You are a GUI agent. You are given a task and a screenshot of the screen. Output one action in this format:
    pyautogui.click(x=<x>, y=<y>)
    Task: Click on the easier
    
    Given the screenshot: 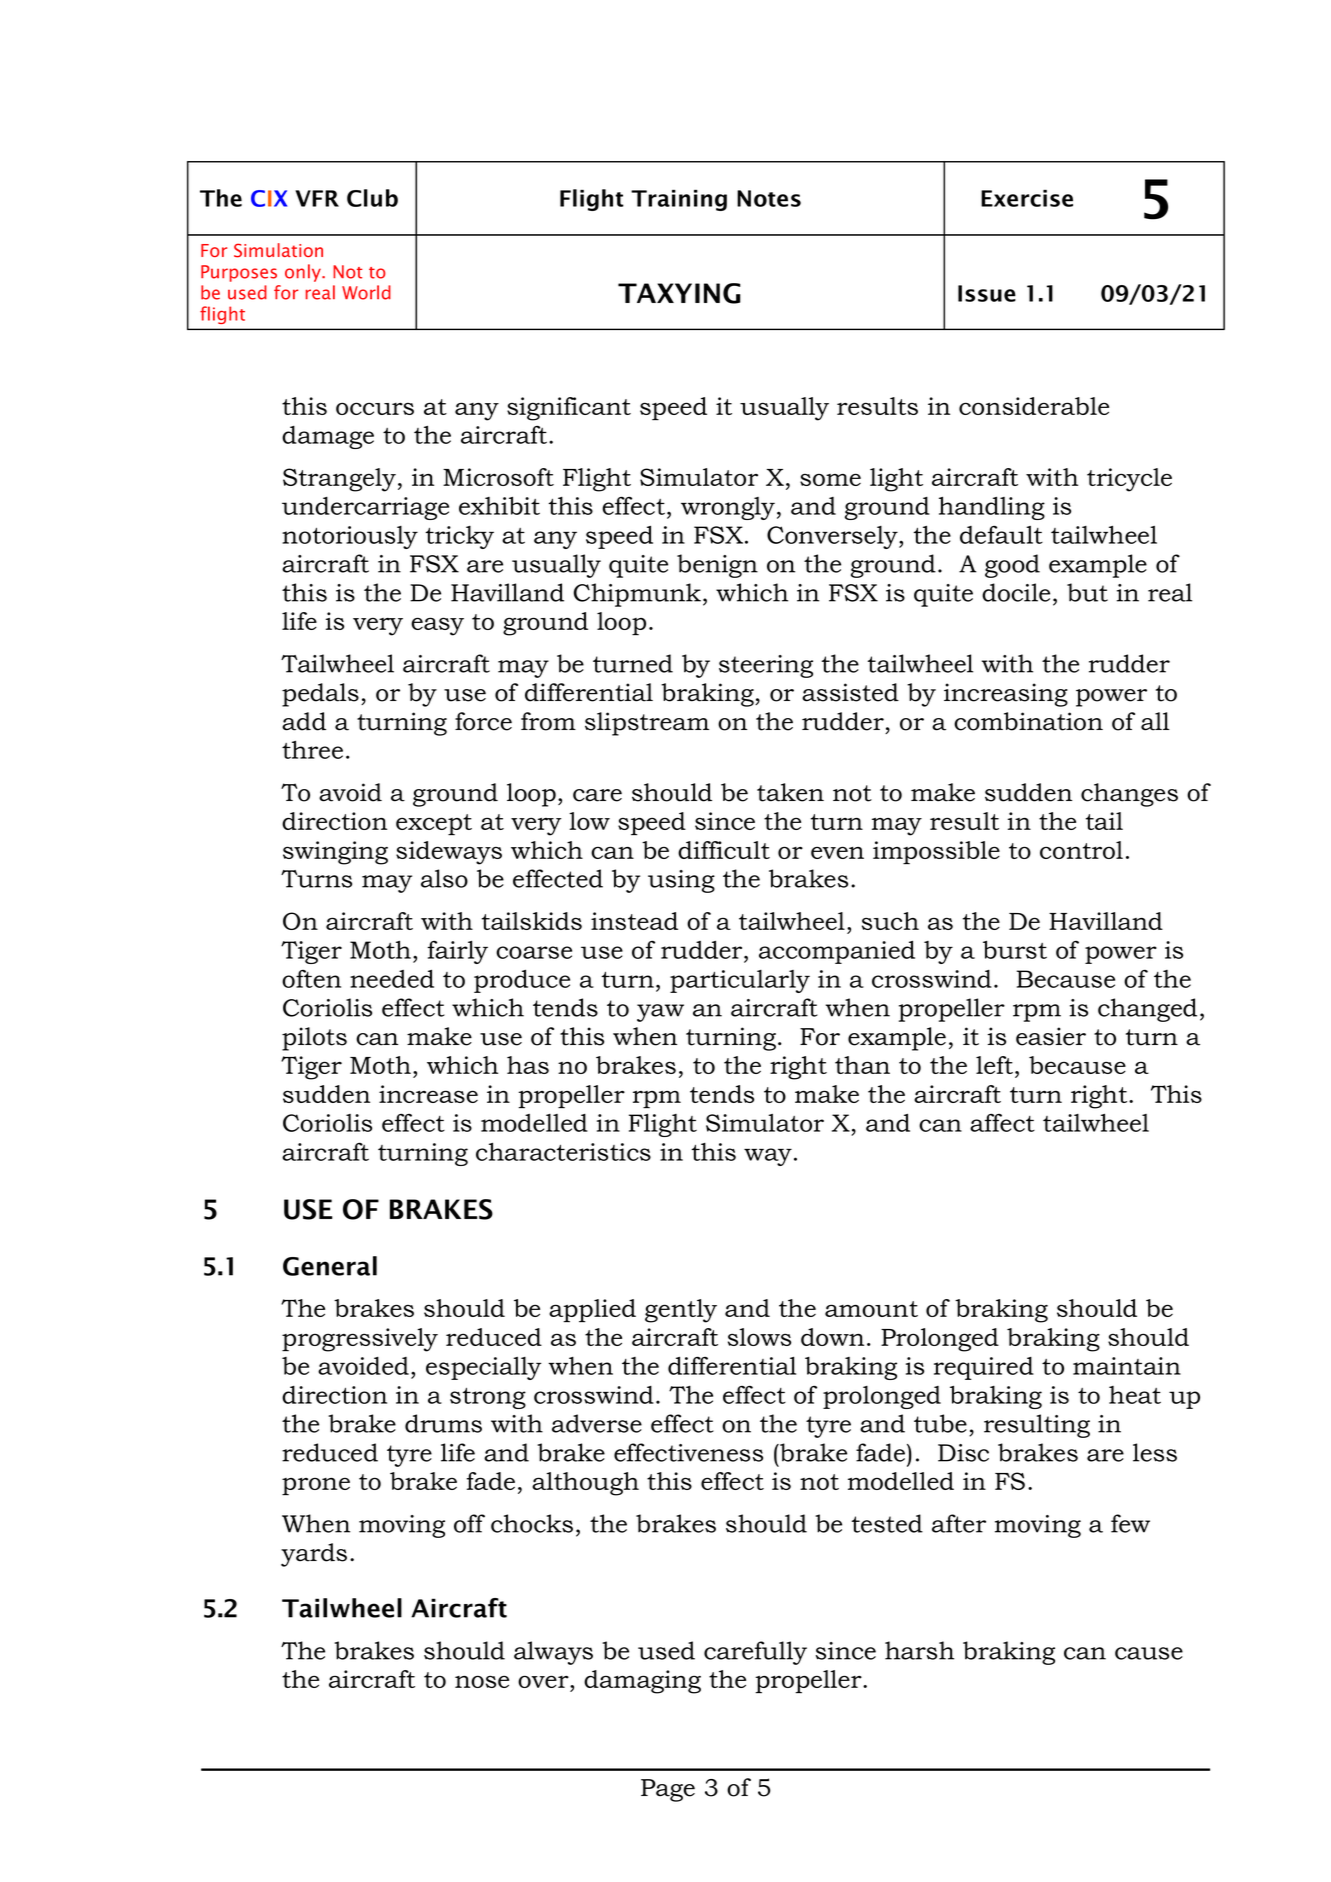 What is the action you would take?
    pyautogui.click(x=1051, y=1036)
